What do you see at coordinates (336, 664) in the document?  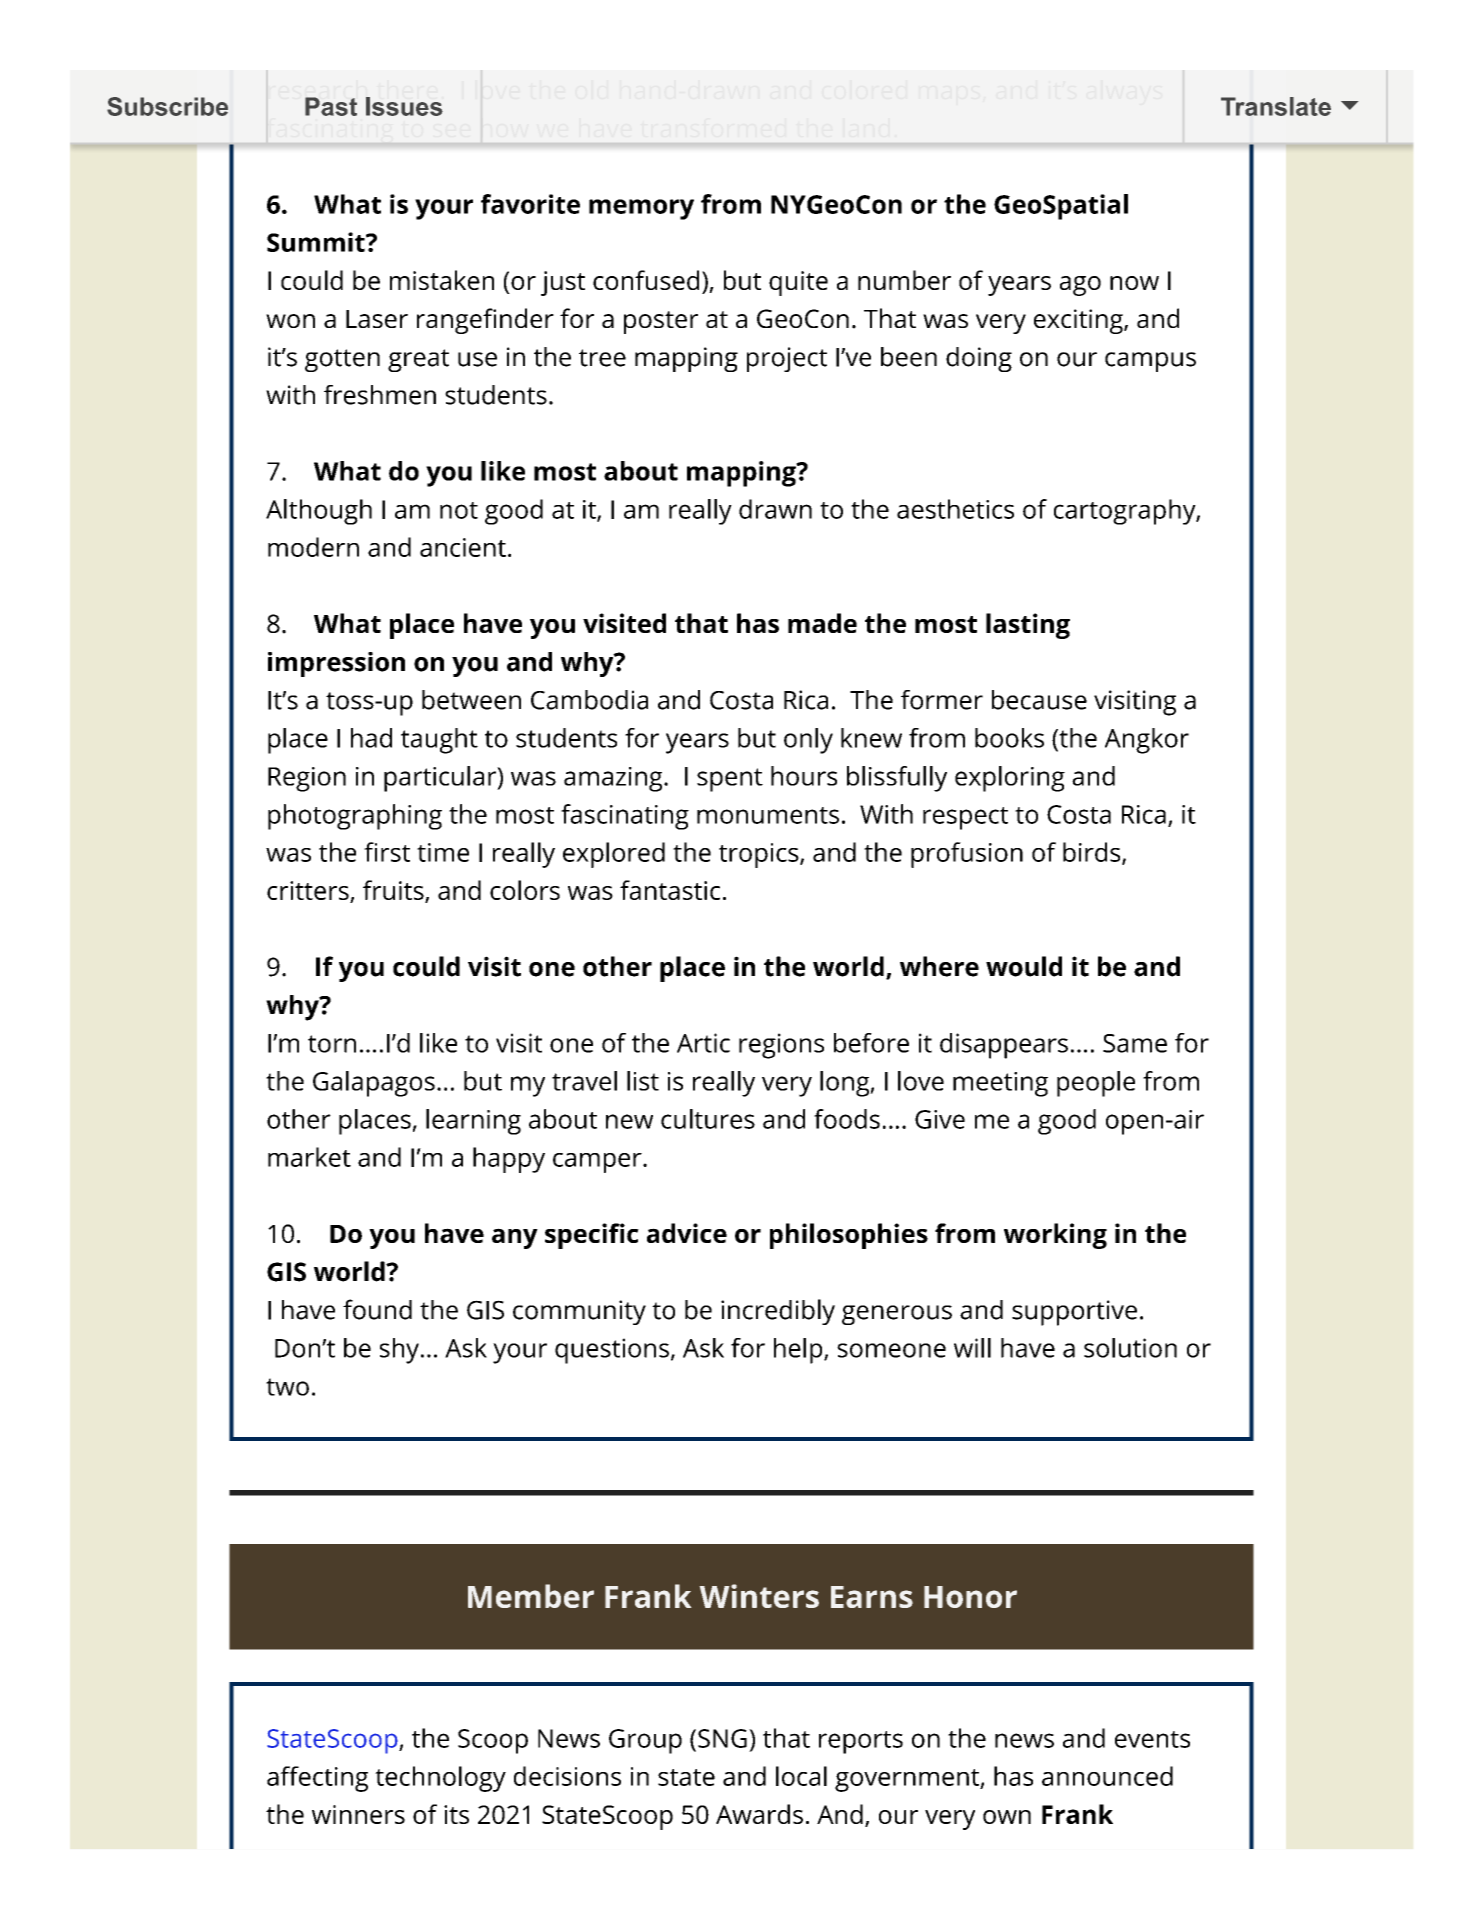 I see `impression` at bounding box center [336, 664].
